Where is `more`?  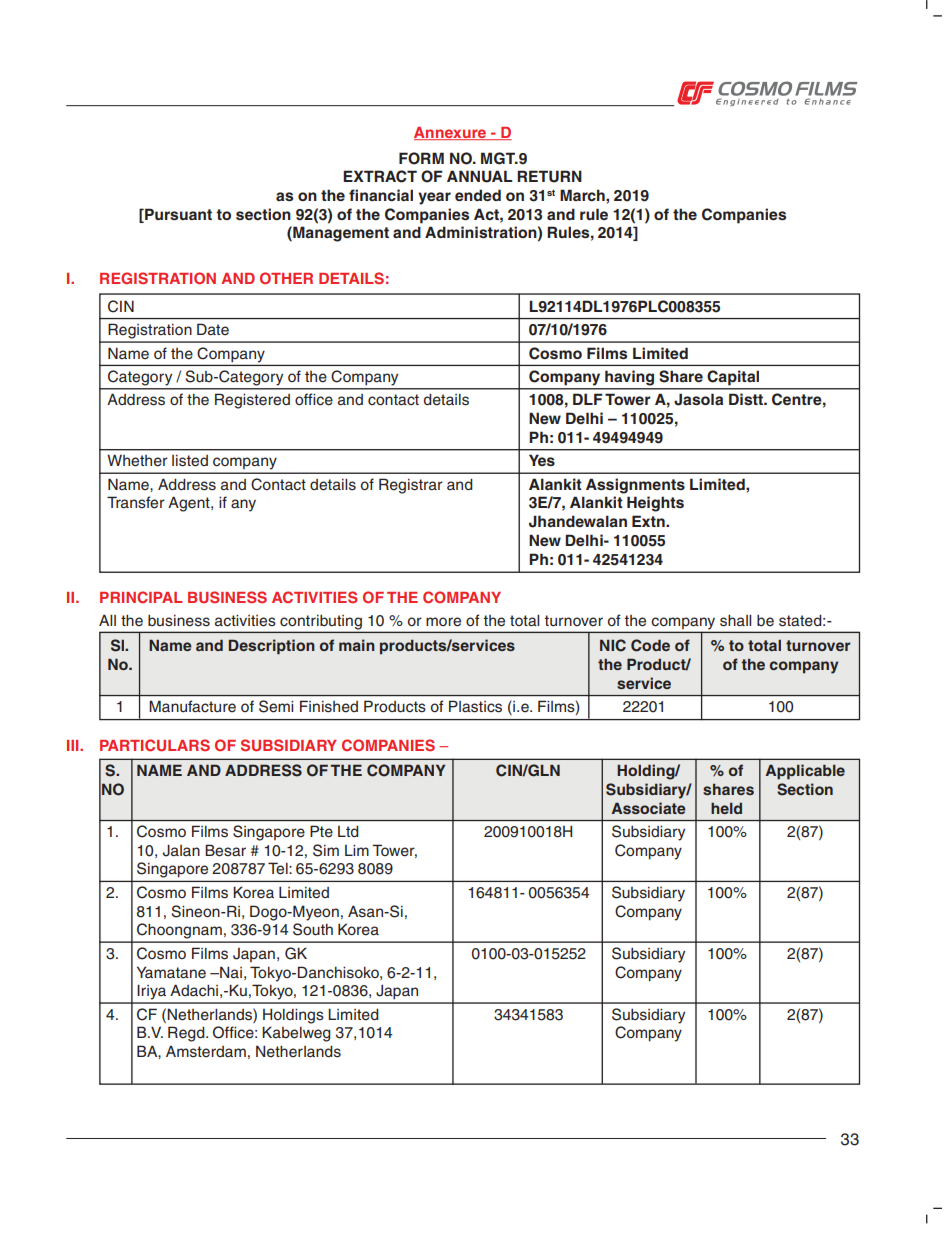 more is located at coordinates (443, 622).
